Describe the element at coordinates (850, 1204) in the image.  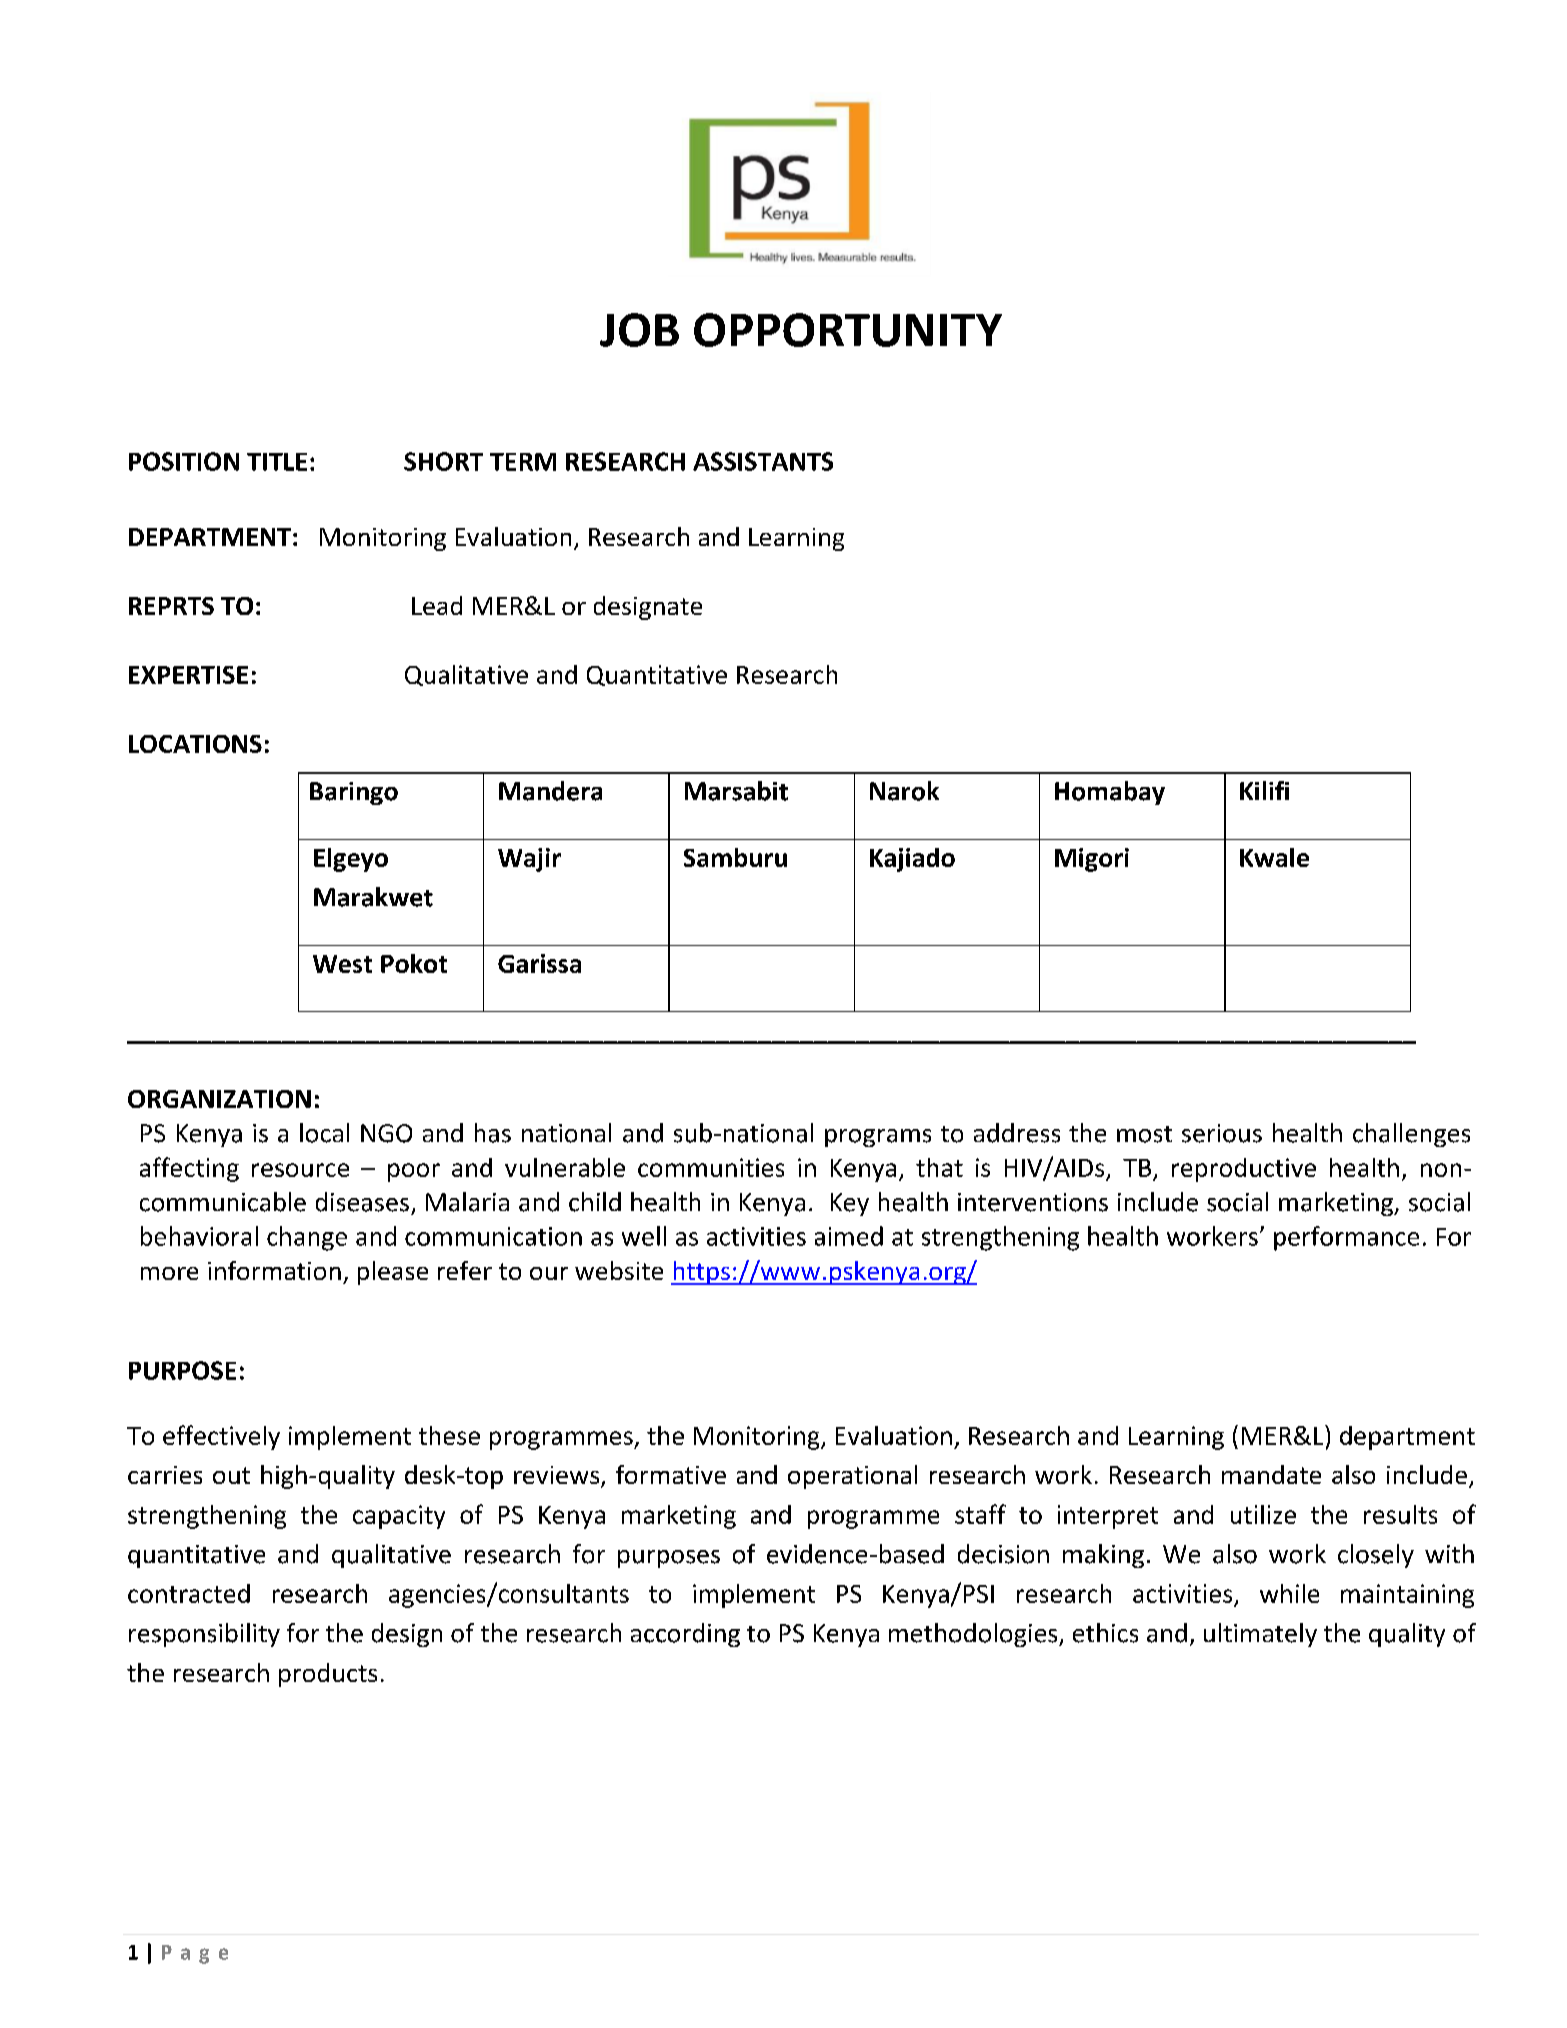
I see `Key` at that location.
